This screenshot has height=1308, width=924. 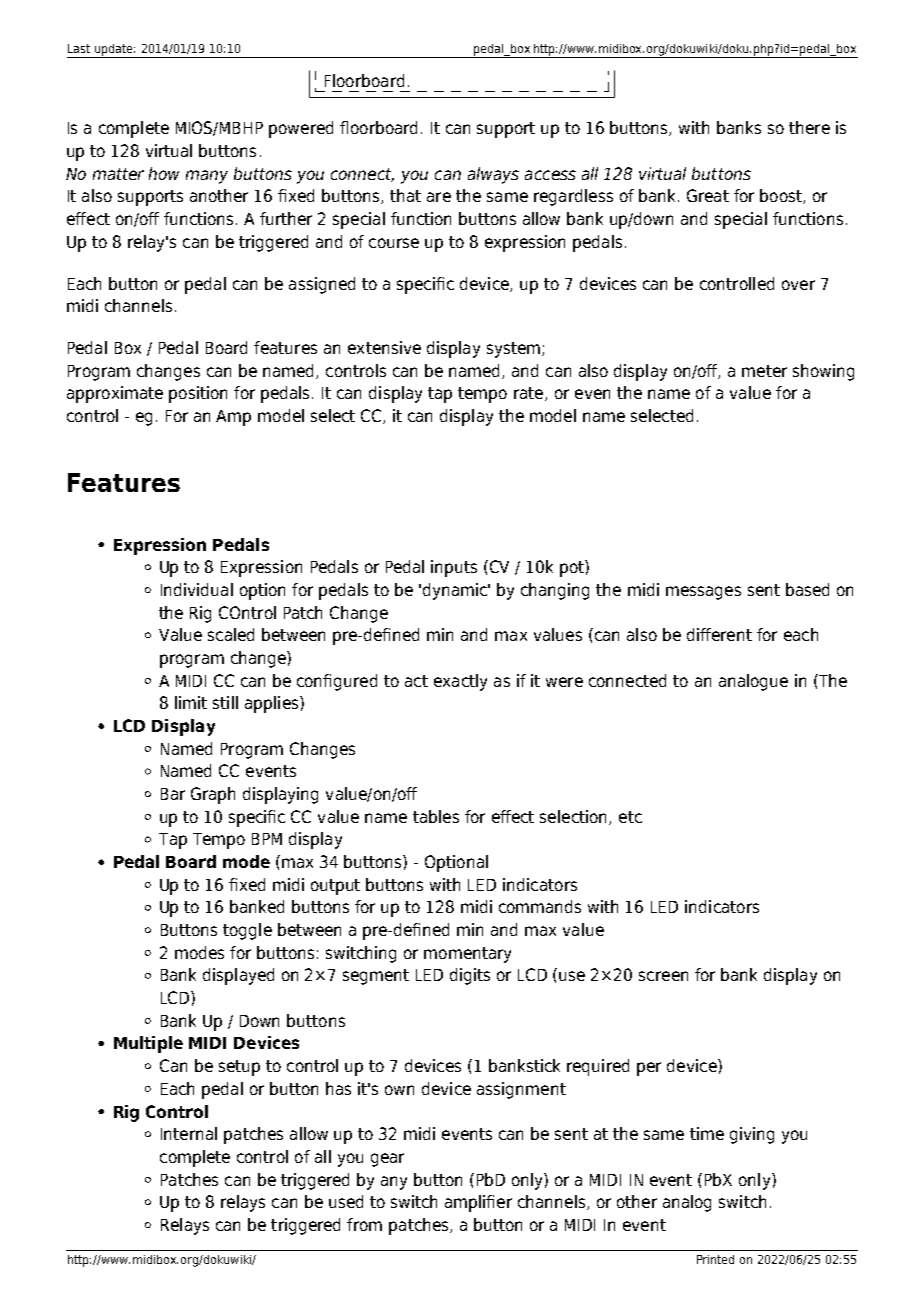 I want to click on rate, so click(x=530, y=394).
